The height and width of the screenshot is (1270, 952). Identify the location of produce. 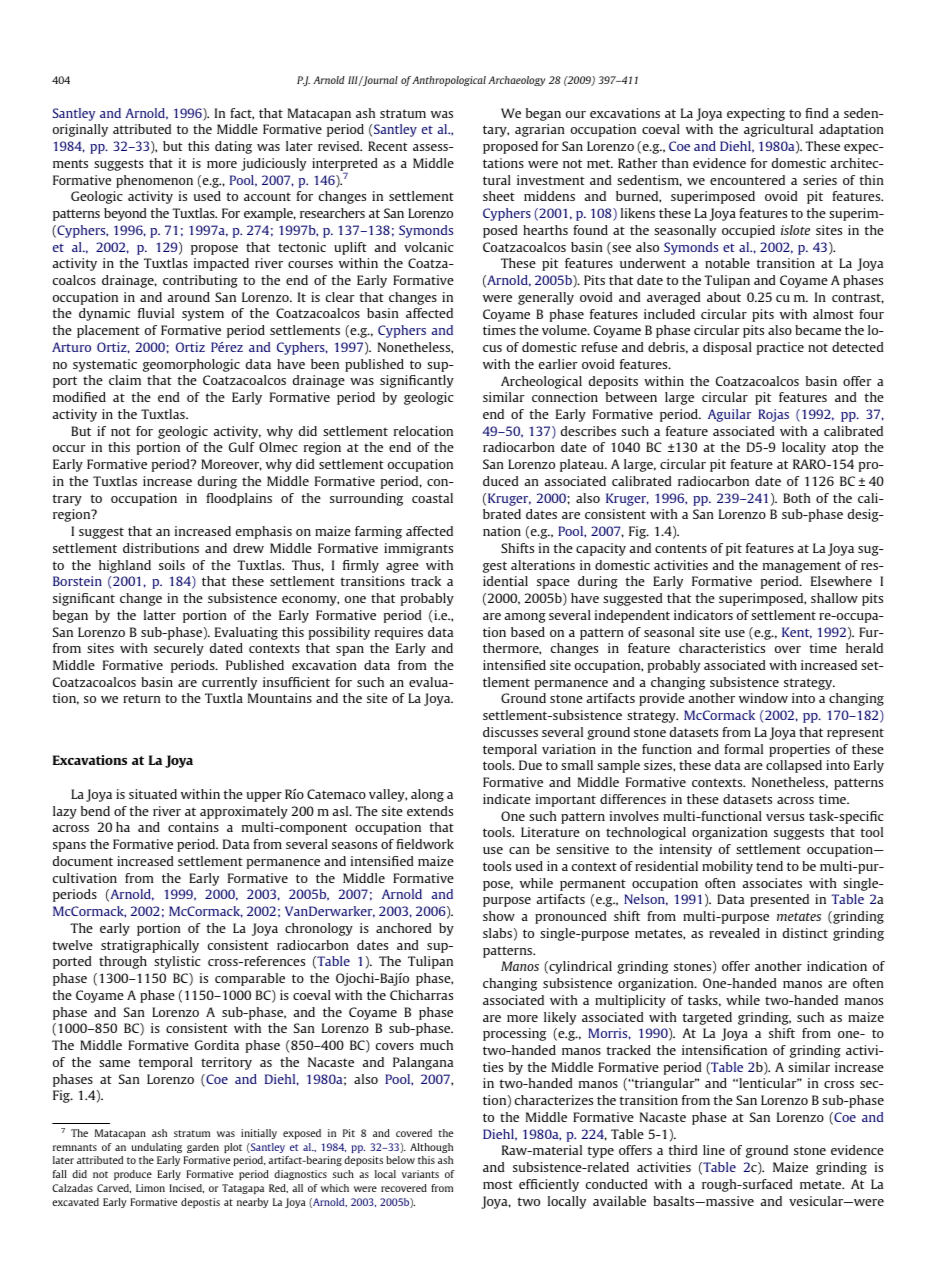
(133, 1175).
